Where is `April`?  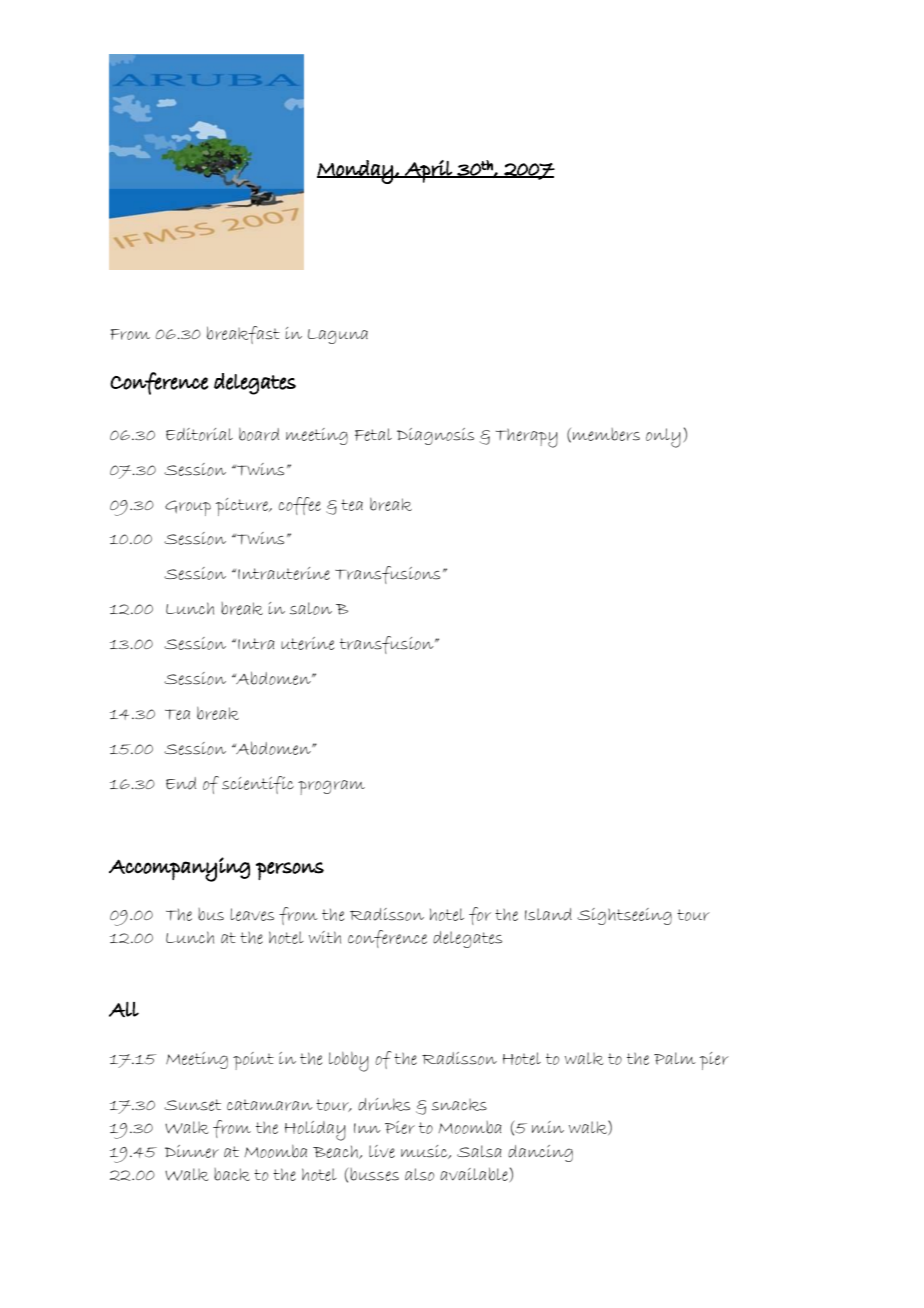 April is located at coordinates (428, 171).
